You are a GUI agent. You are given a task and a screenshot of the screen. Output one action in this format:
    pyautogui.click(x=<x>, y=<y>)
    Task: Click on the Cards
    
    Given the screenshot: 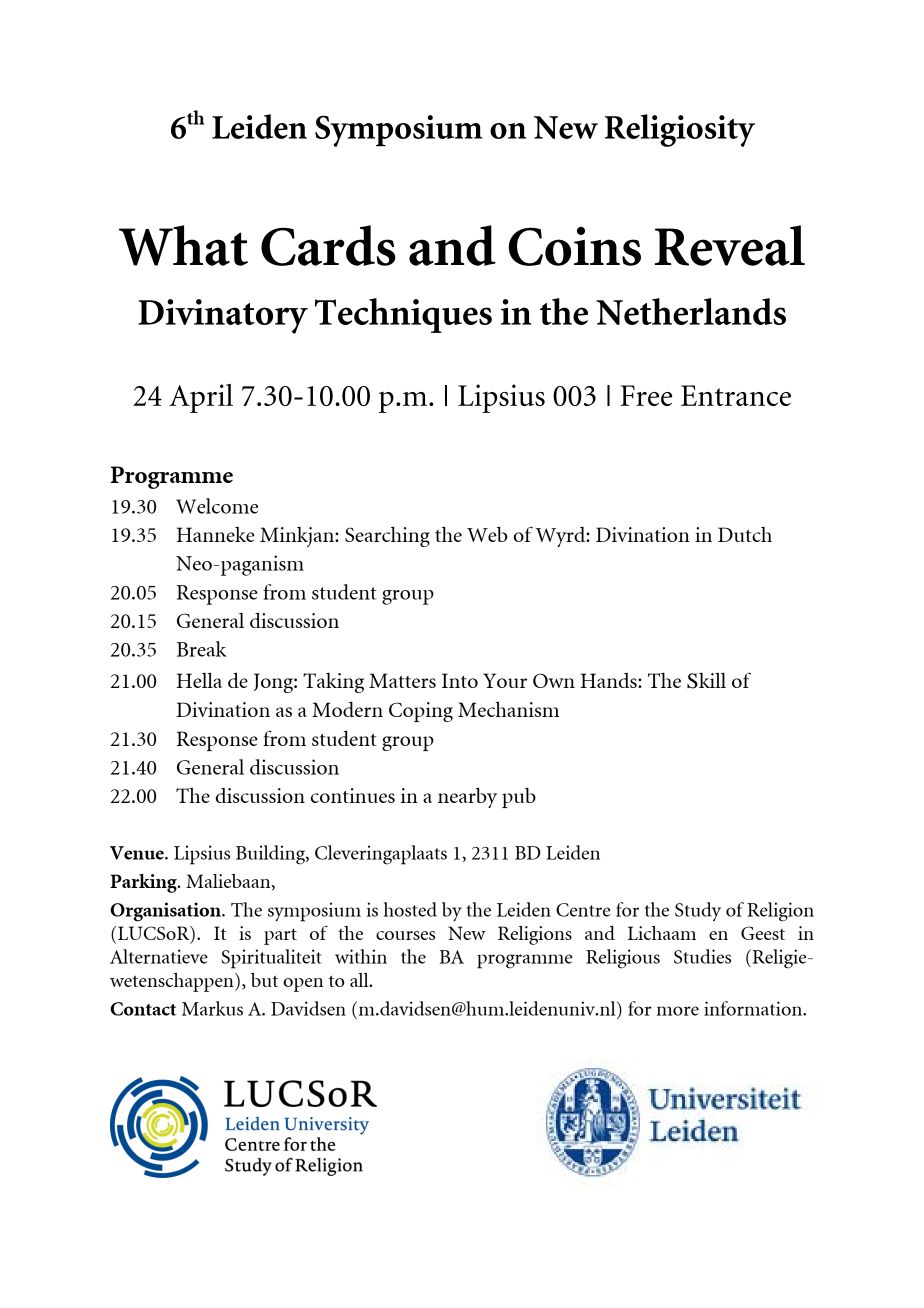 What is the action you would take?
    pyautogui.click(x=328, y=245)
